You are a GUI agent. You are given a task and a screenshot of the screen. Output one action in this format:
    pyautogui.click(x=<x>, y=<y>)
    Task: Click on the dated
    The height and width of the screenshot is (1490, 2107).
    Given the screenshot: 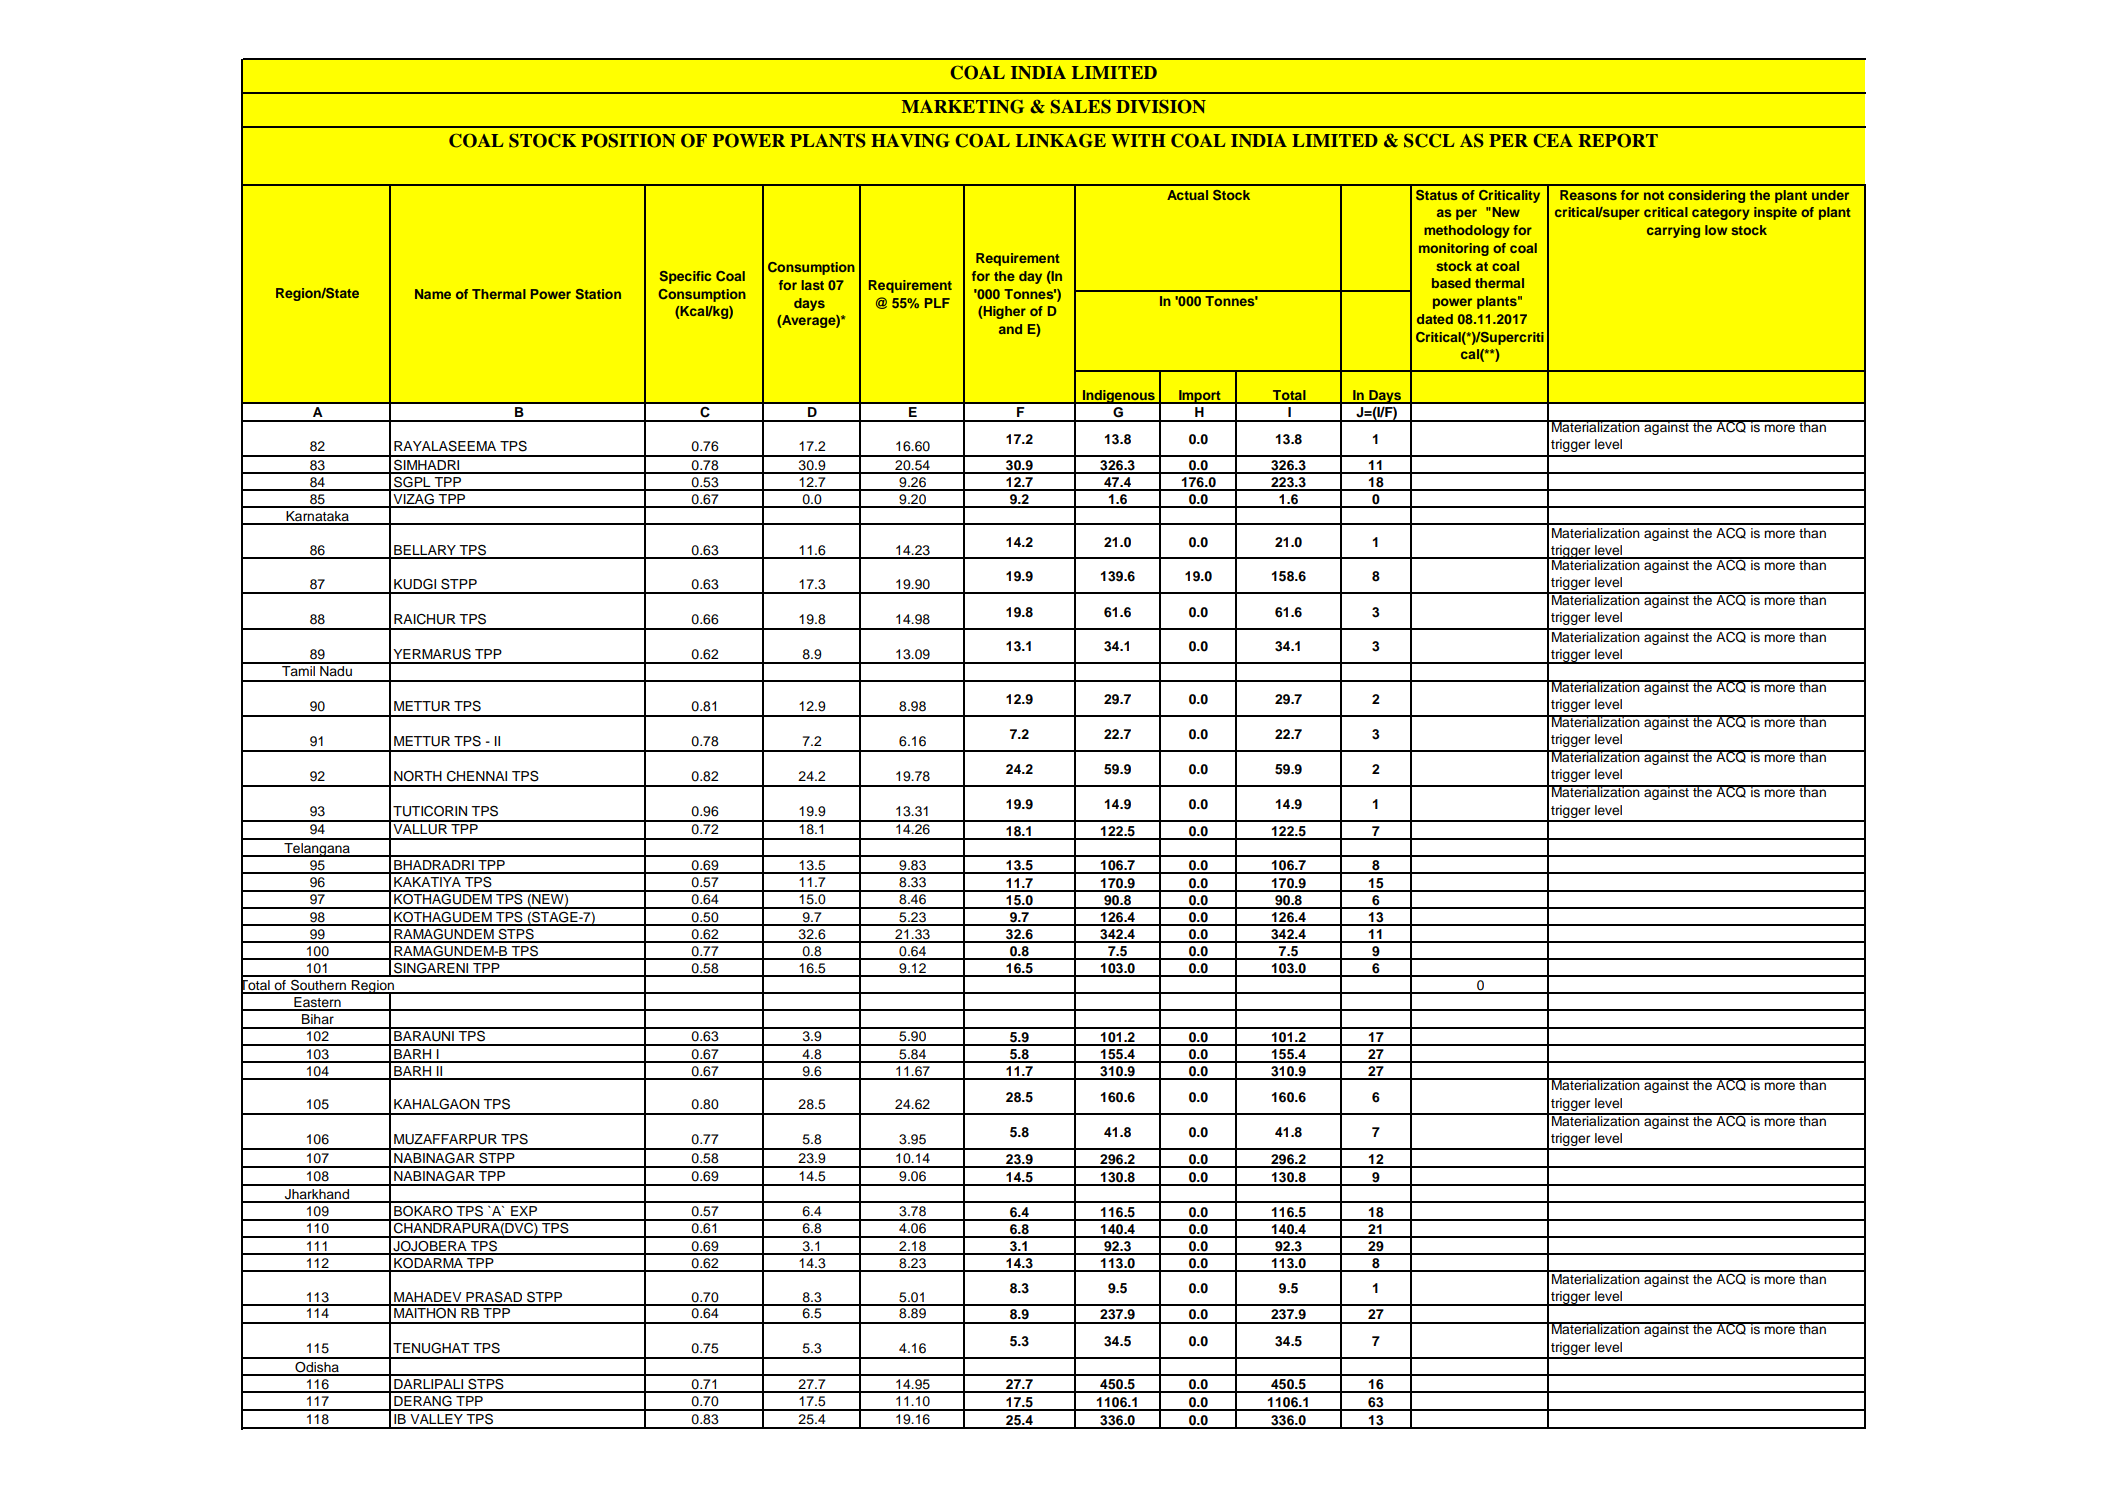 What is the action you would take?
    pyautogui.click(x=1435, y=319)
